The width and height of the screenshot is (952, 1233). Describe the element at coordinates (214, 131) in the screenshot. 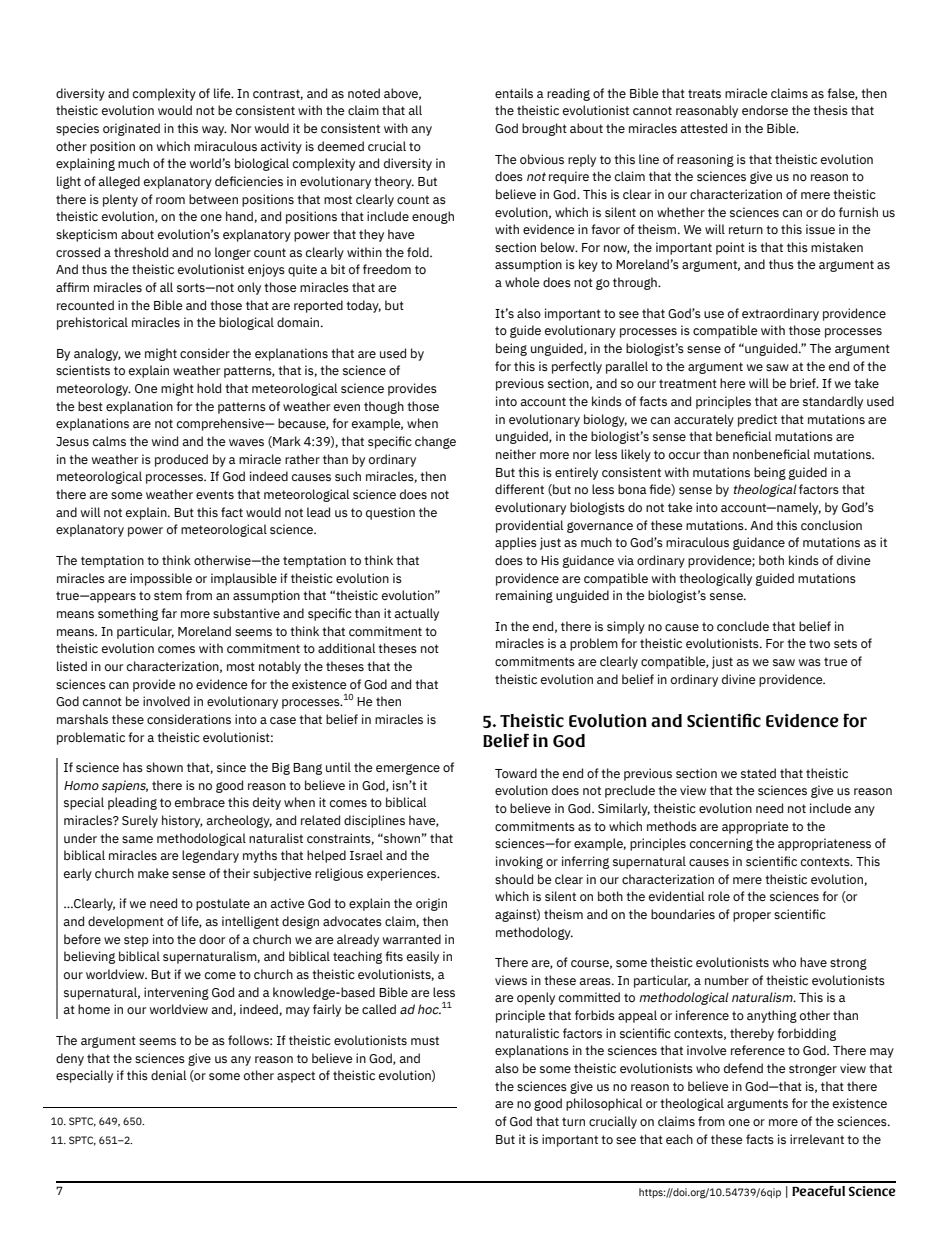

I see `way` at that location.
